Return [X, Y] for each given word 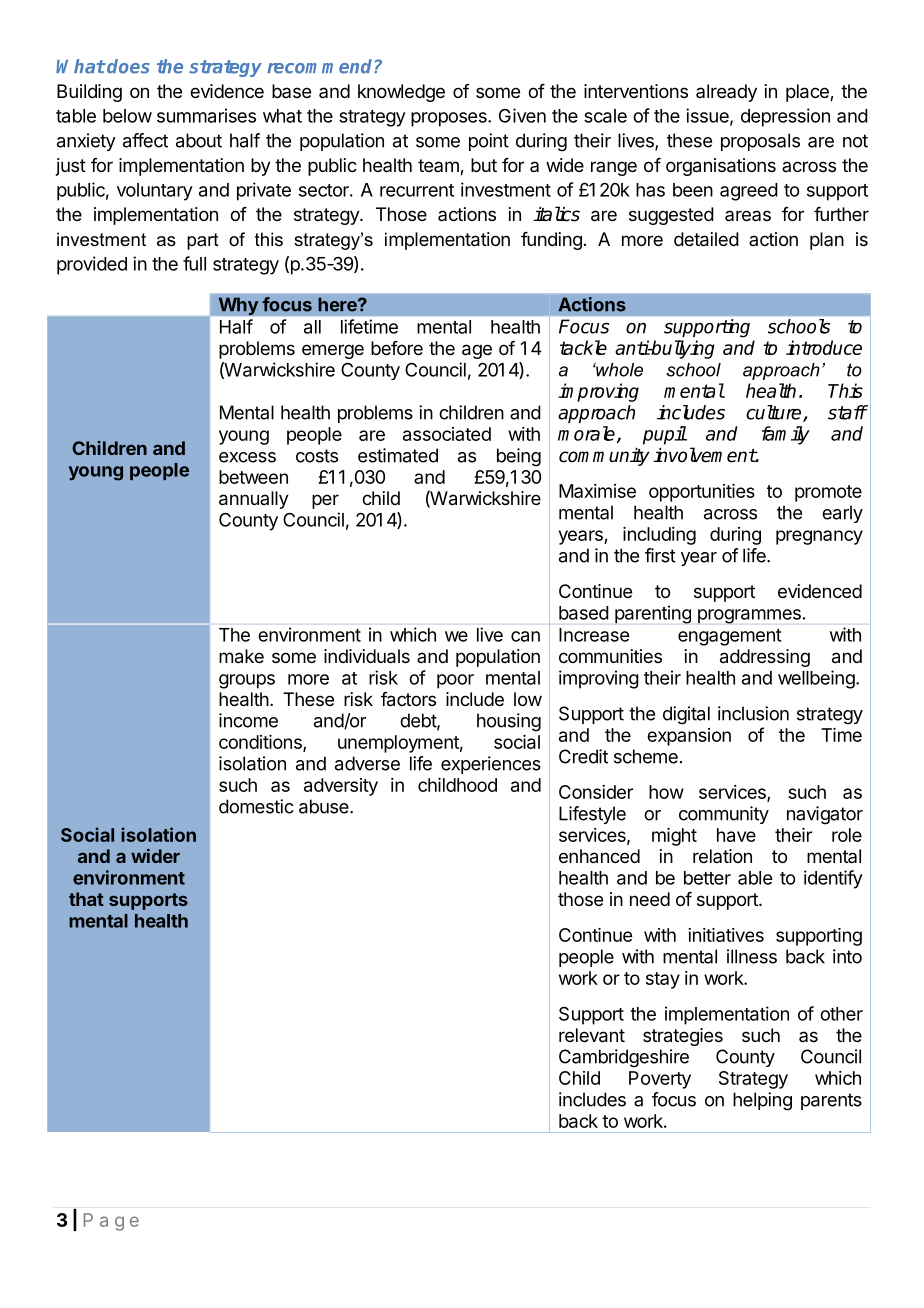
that [86, 899]
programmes [749, 616]
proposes [450, 119]
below [127, 116]
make [241, 656]
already [726, 93]
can [525, 636]
